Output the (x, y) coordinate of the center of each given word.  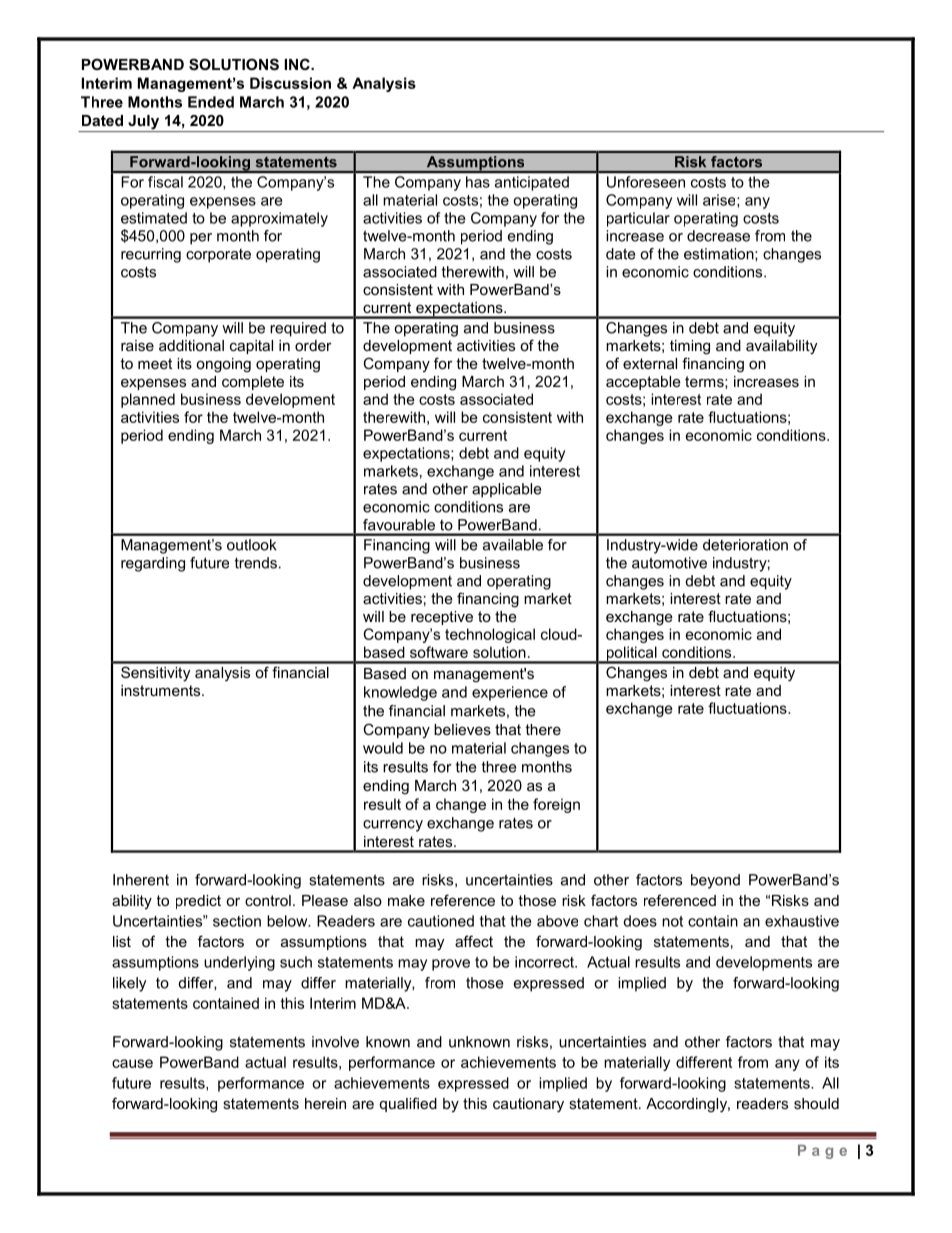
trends (256, 563)
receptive (442, 618)
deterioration (745, 545)
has (478, 182)
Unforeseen (646, 182)
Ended (211, 102)
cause (132, 1063)
